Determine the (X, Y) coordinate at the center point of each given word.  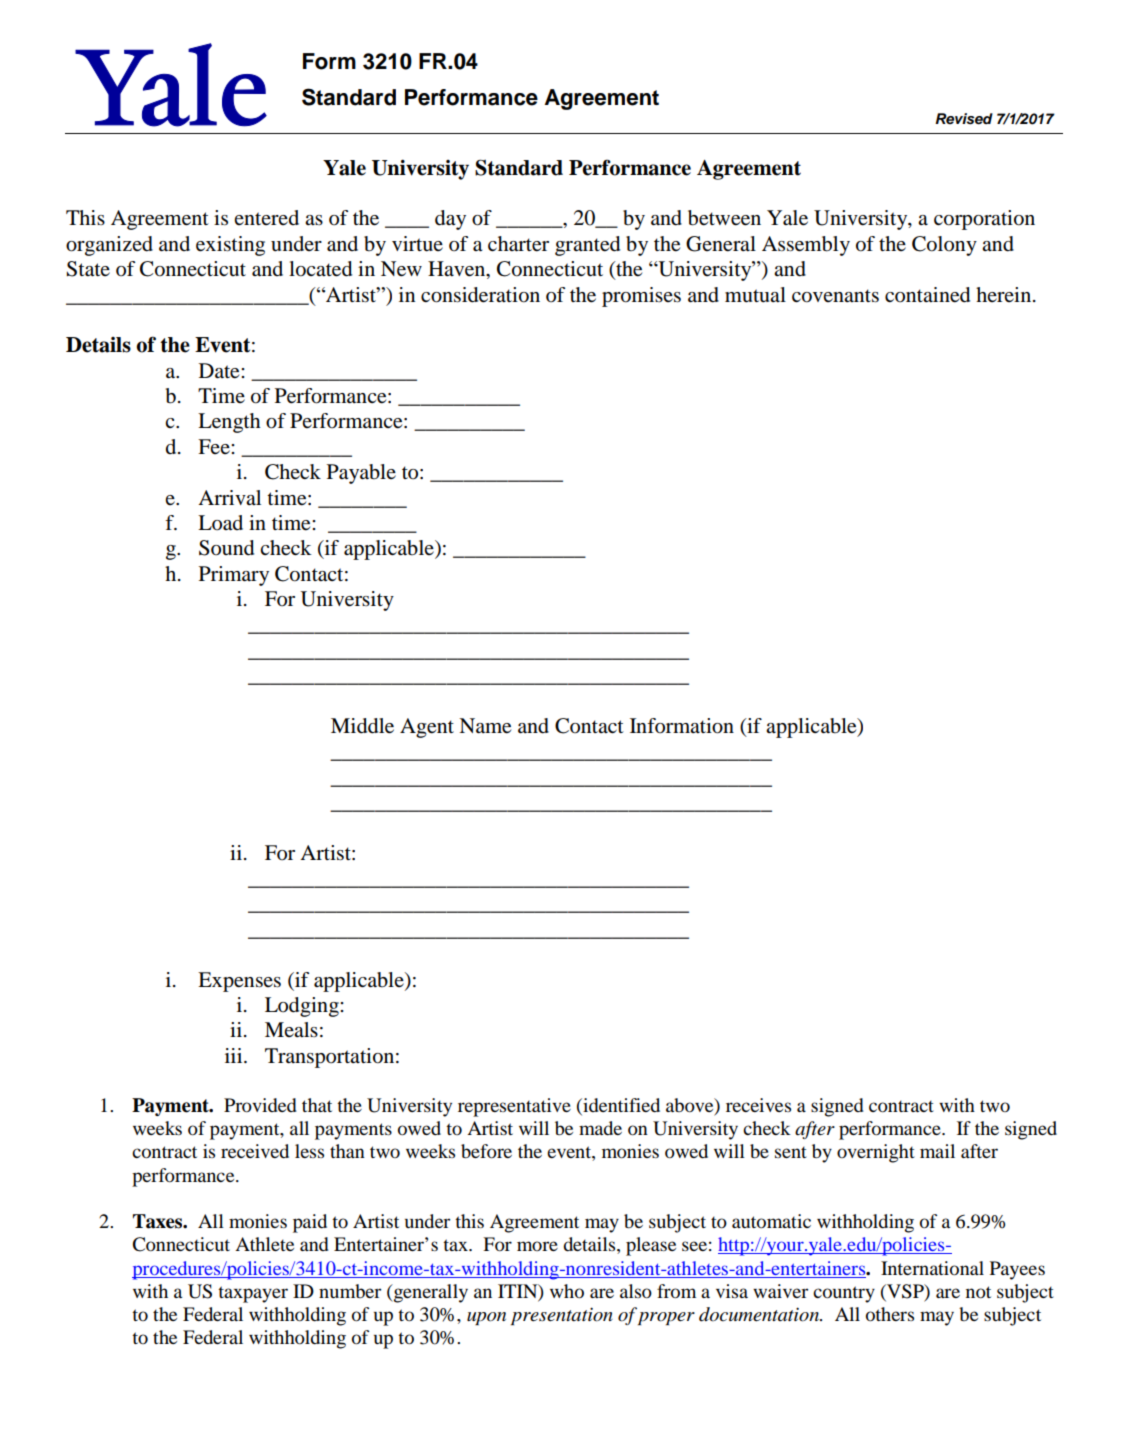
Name (485, 726)
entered (266, 217)
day (450, 220)
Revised (964, 119)
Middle (362, 726)
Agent (427, 728)
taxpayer (253, 1294)
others (890, 1314)
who (567, 1291)
